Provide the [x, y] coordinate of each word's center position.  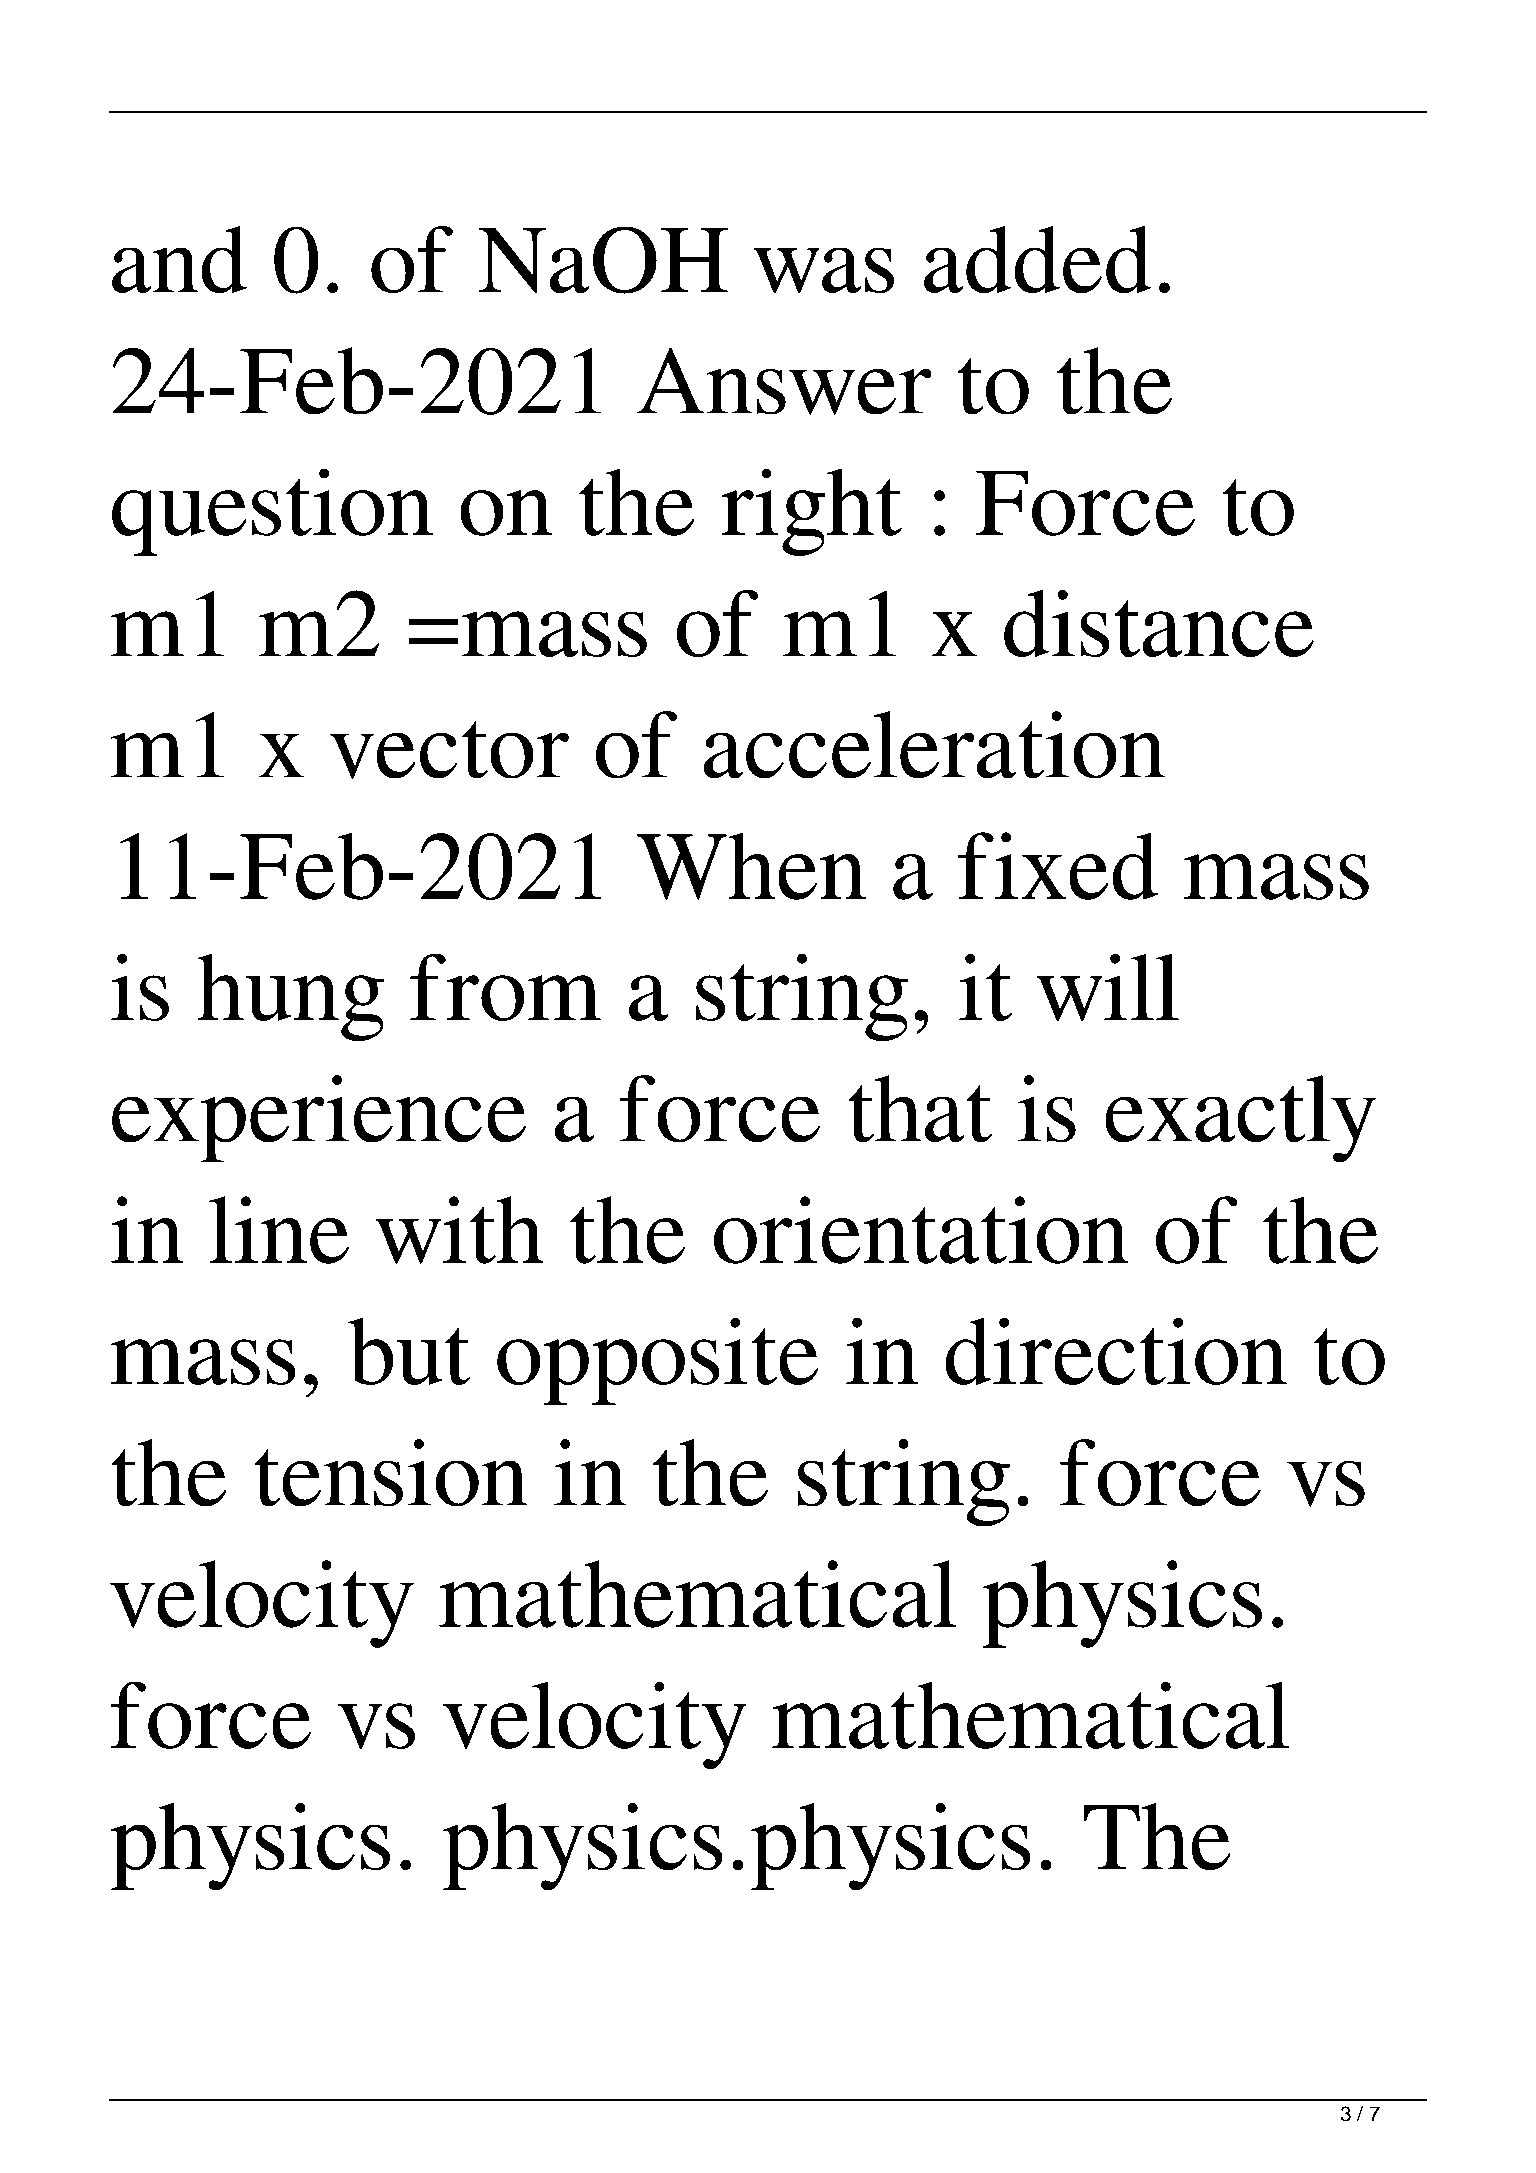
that [920, 1108]
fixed [1058, 866]
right [812, 512]
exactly [1241, 1118]
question [272, 512]
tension [391, 1472]
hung [291, 997]
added [1037, 259]
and [179, 259]
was [824, 270]
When [751, 866]
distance [1159, 623]
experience [319, 1118]
